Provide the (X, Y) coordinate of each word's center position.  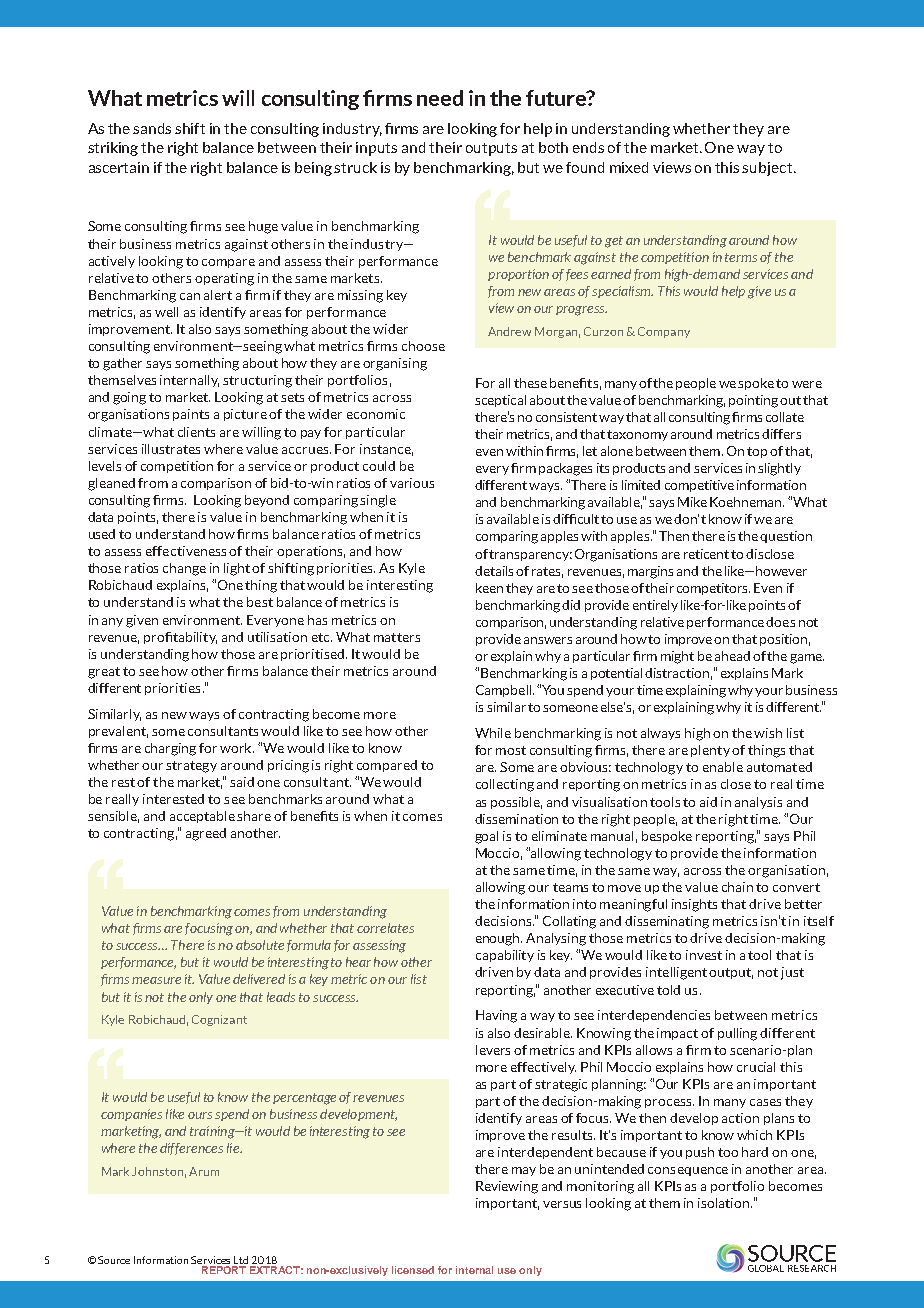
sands (152, 128)
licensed (413, 1270)
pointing (753, 401)
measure (156, 980)
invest (704, 955)
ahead (732, 656)
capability (505, 956)
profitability (180, 638)
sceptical (500, 401)
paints (191, 415)
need (440, 98)
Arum (204, 1171)
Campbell (505, 691)
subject (768, 169)
